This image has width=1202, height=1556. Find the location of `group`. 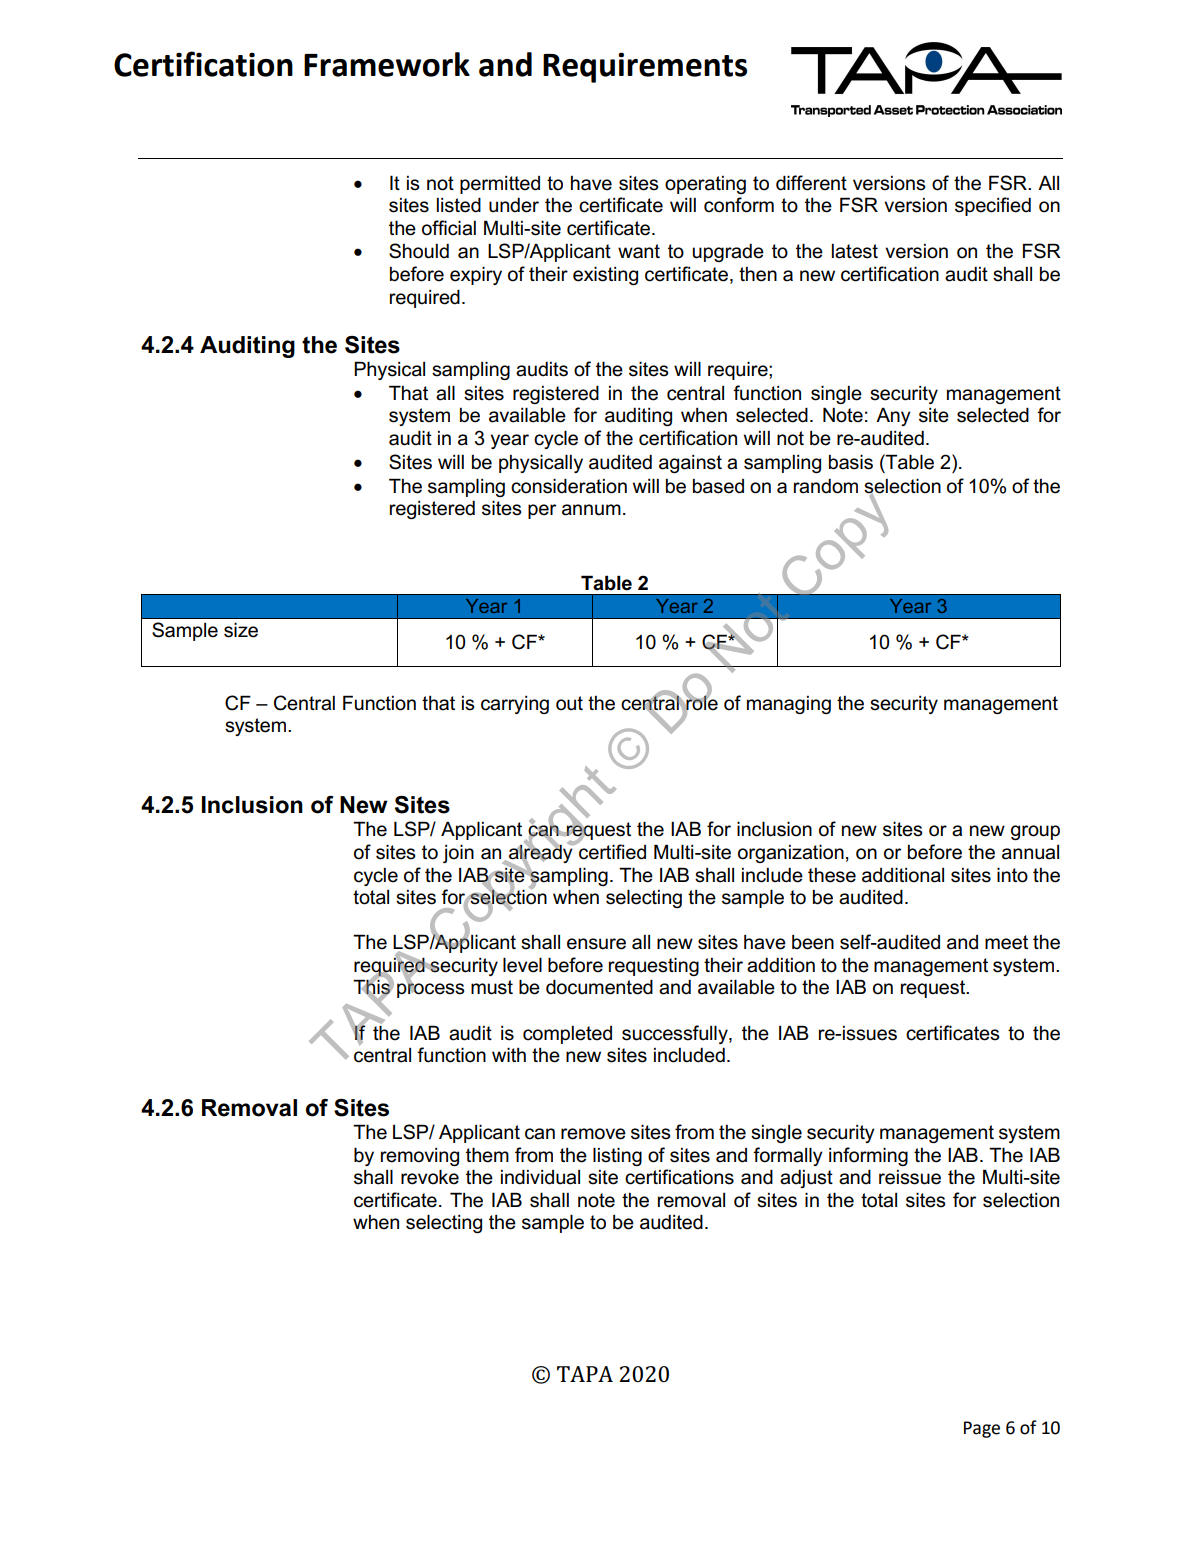

group is located at coordinates (1035, 832).
